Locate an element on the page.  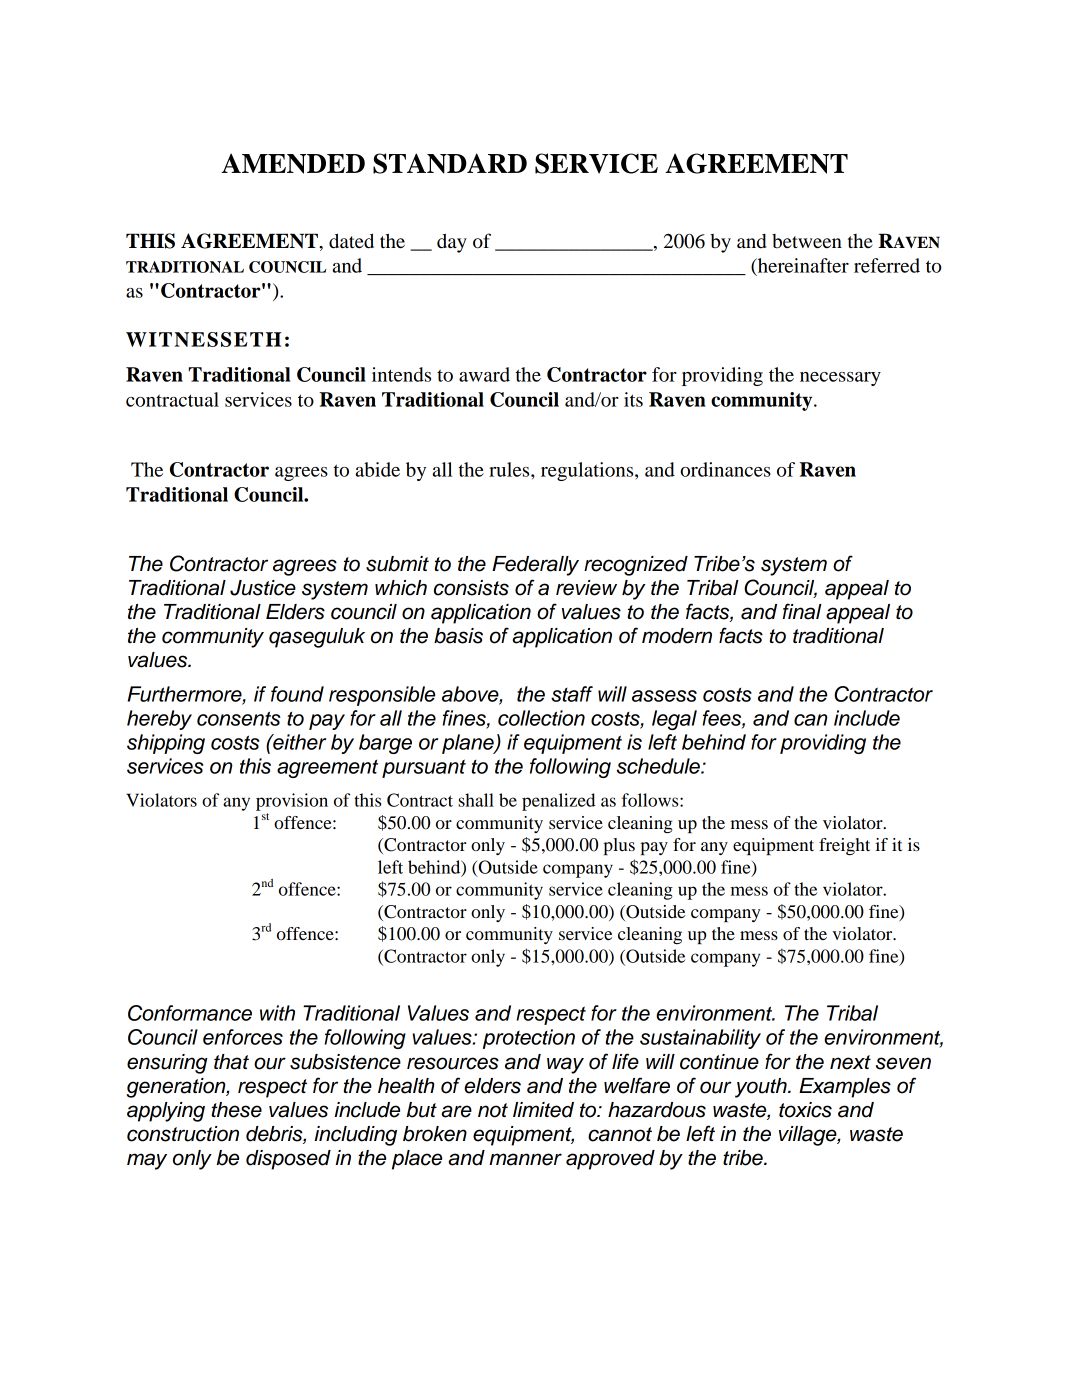
provision is located at coordinates (292, 802).
